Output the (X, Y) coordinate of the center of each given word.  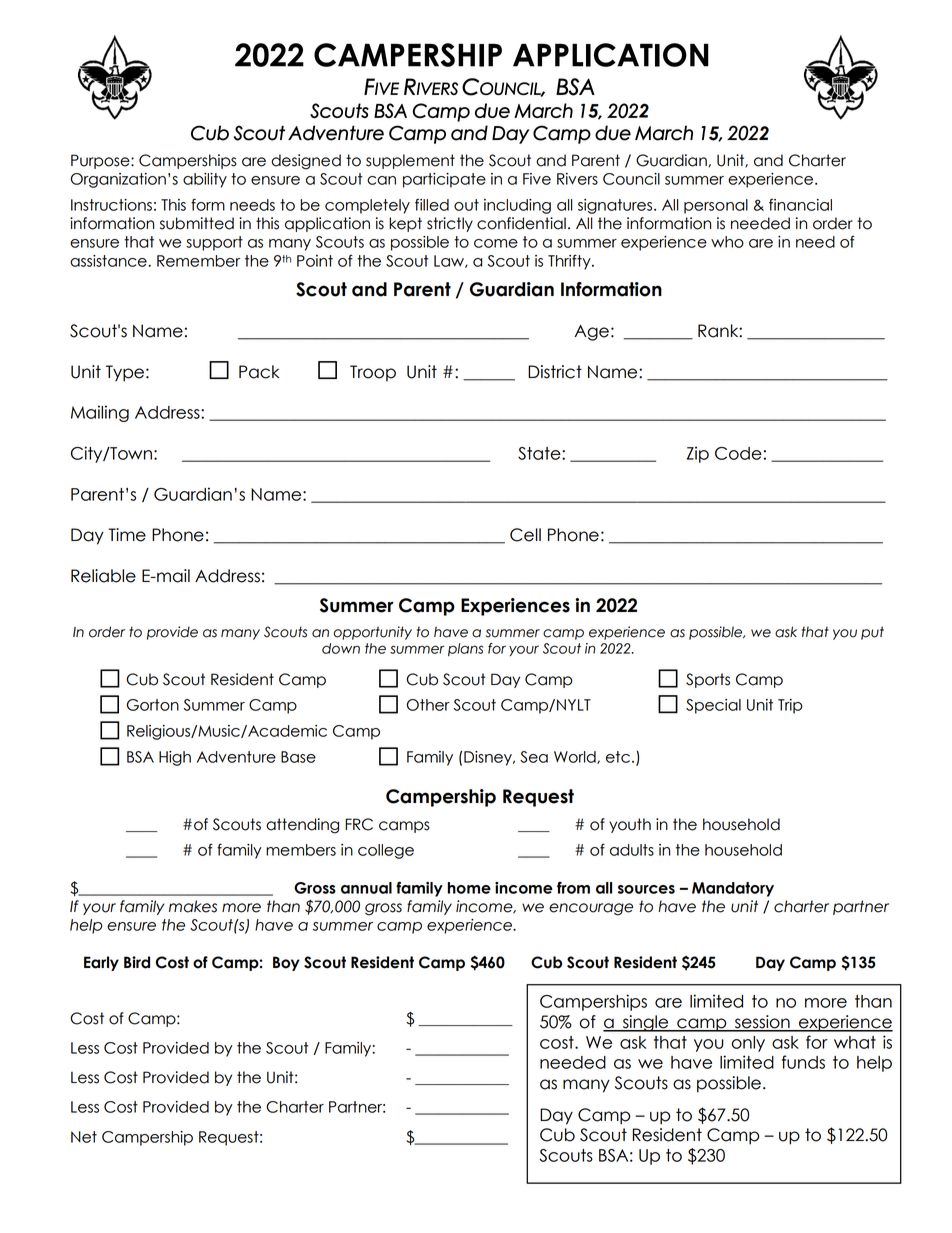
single (645, 1023)
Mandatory (733, 889)
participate (444, 180)
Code (738, 453)
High (175, 758)
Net (84, 1137)
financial (800, 205)
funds (803, 1062)
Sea (534, 757)
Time (127, 535)
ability (205, 180)
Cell (525, 535)
